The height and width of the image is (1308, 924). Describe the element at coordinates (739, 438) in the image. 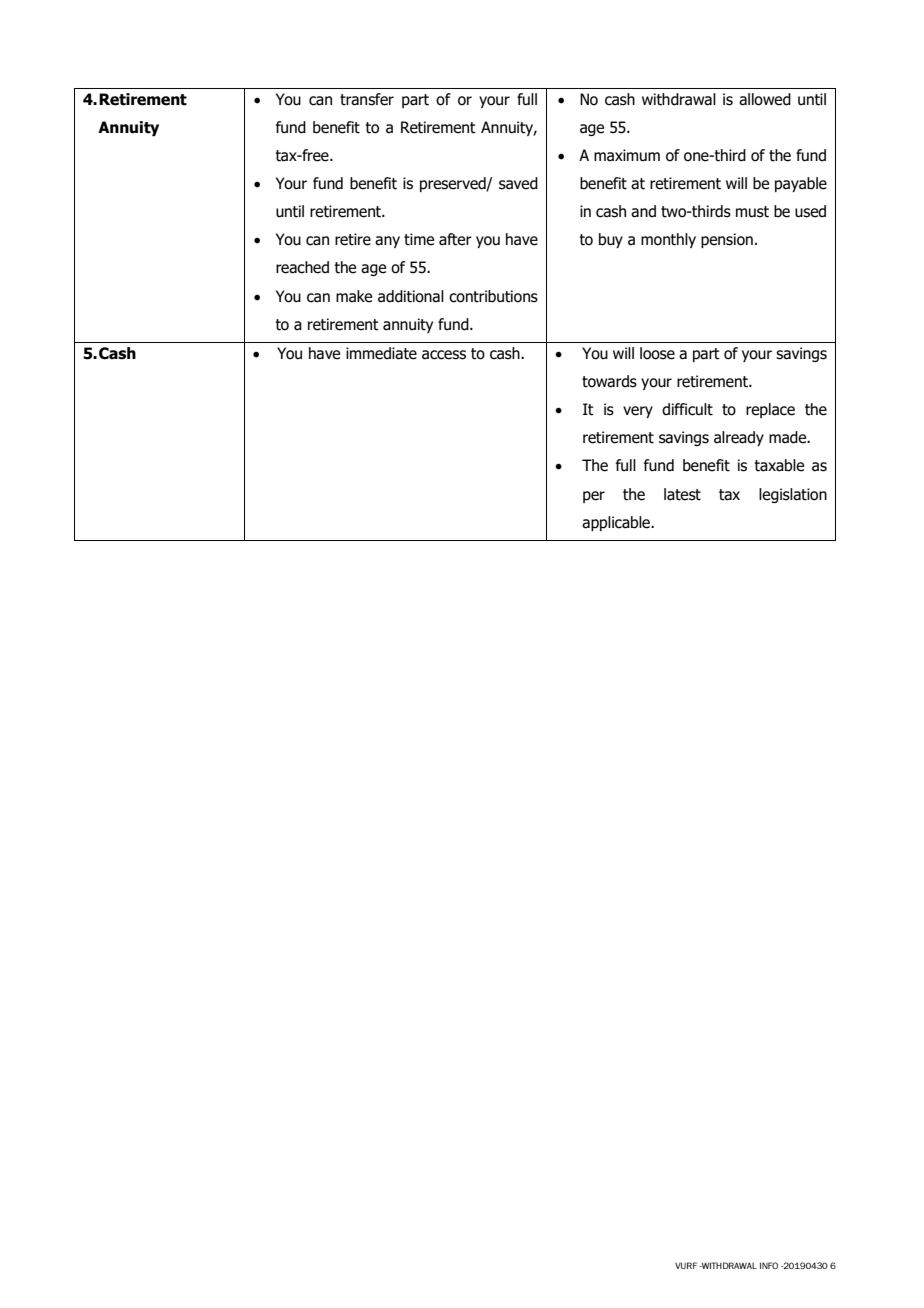

I see `already` at that location.
